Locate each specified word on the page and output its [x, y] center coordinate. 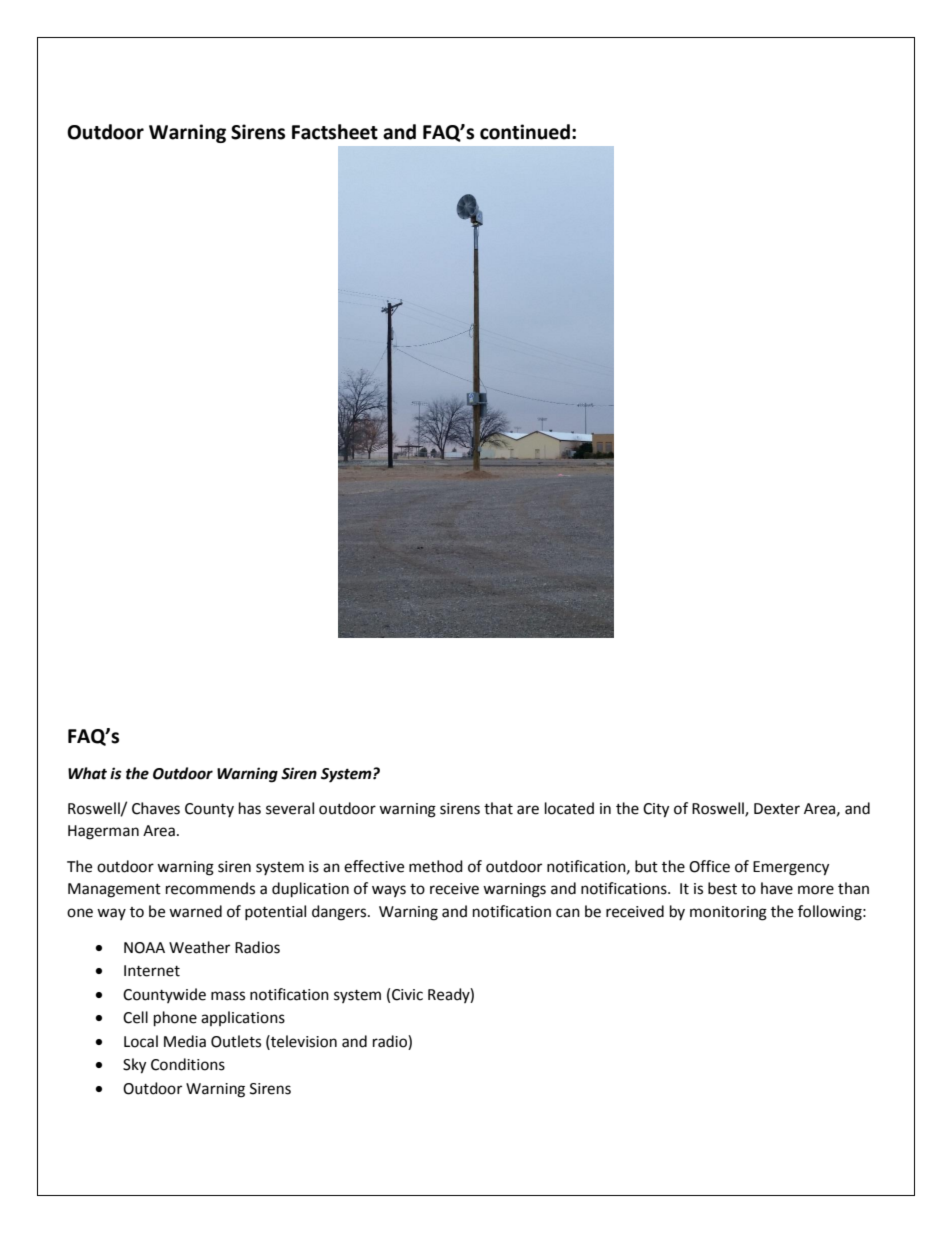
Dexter [777, 809]
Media [185, 1041]
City [656, 810]
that [498, 808]
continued [525, 132]
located [569, 808]
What [87, 773]
